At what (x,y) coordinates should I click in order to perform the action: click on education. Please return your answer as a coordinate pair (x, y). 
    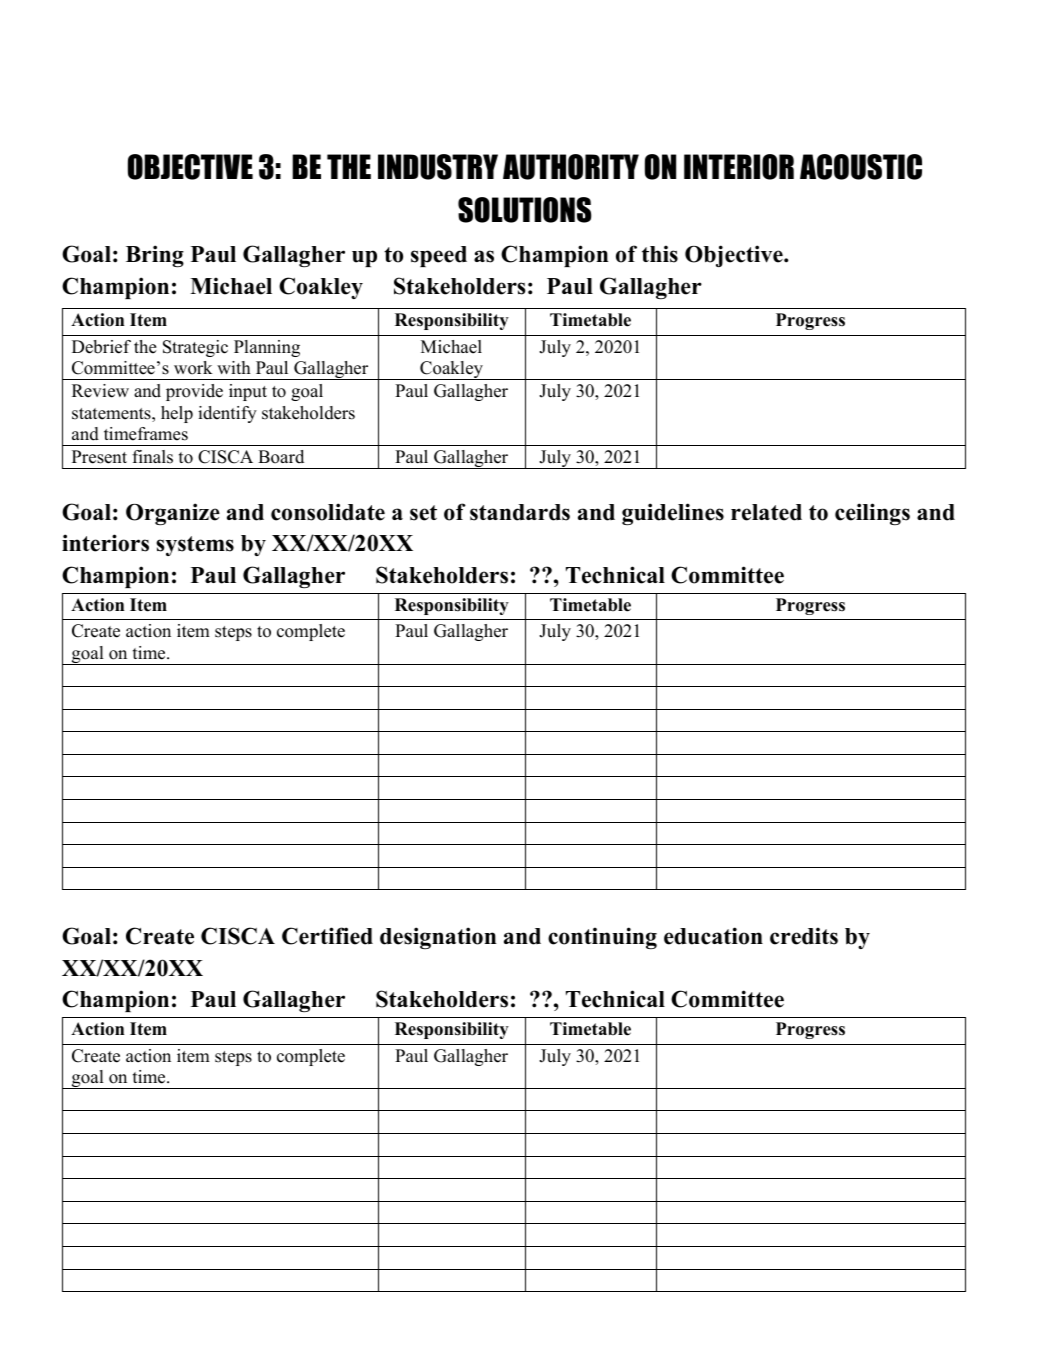
    Looking at the image, I should click on (713, 936).
